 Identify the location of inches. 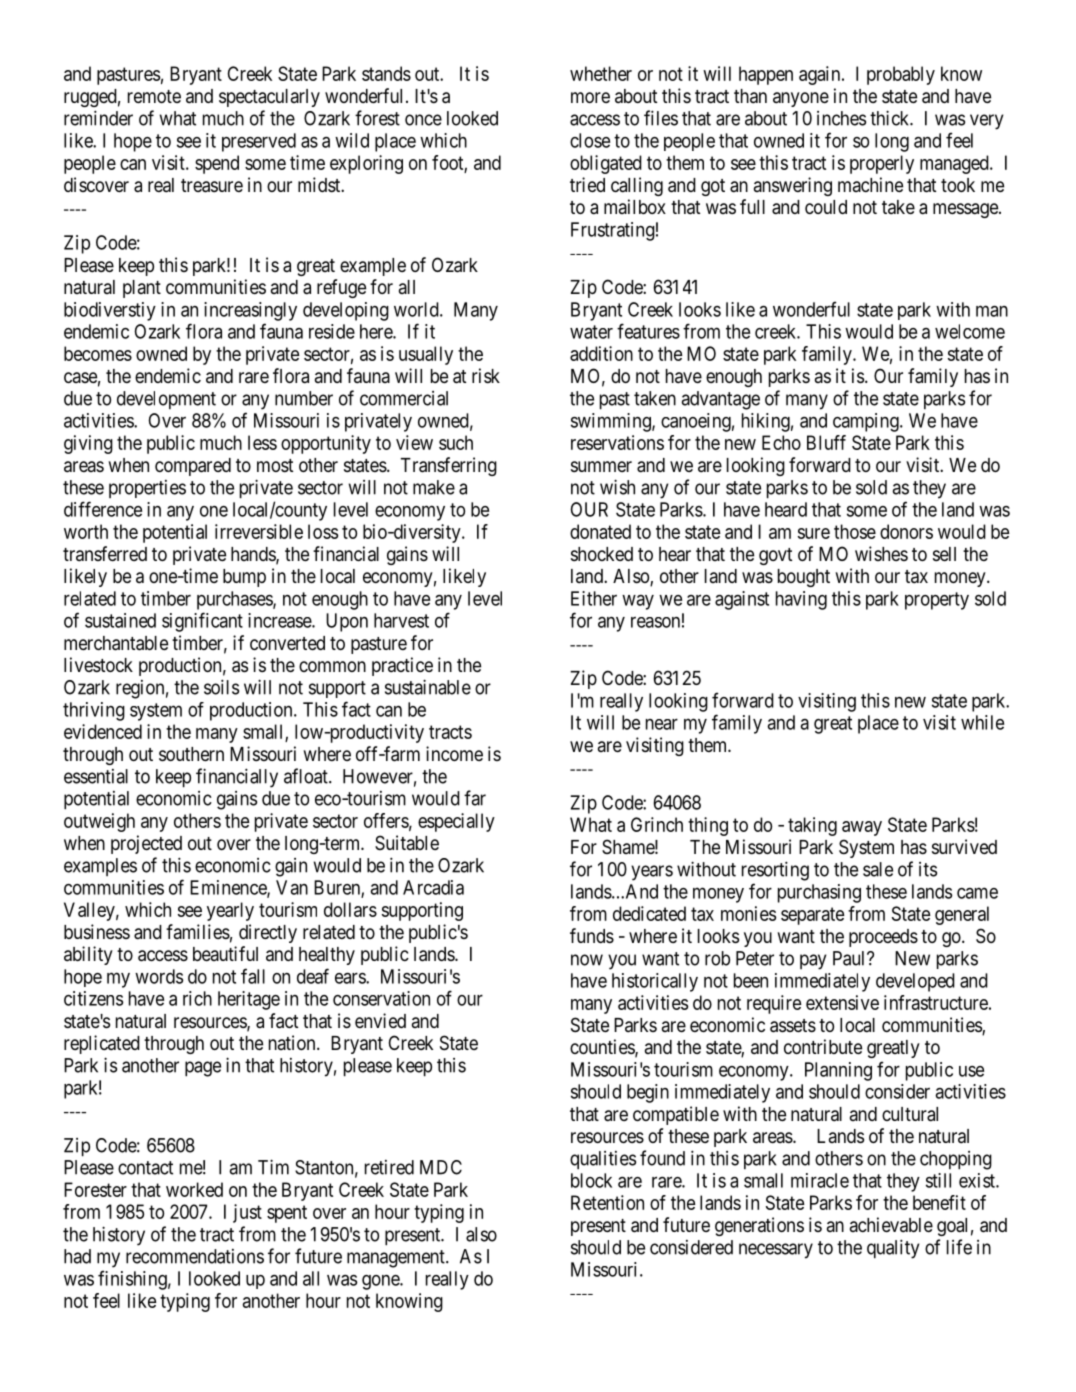
(841, 118).
